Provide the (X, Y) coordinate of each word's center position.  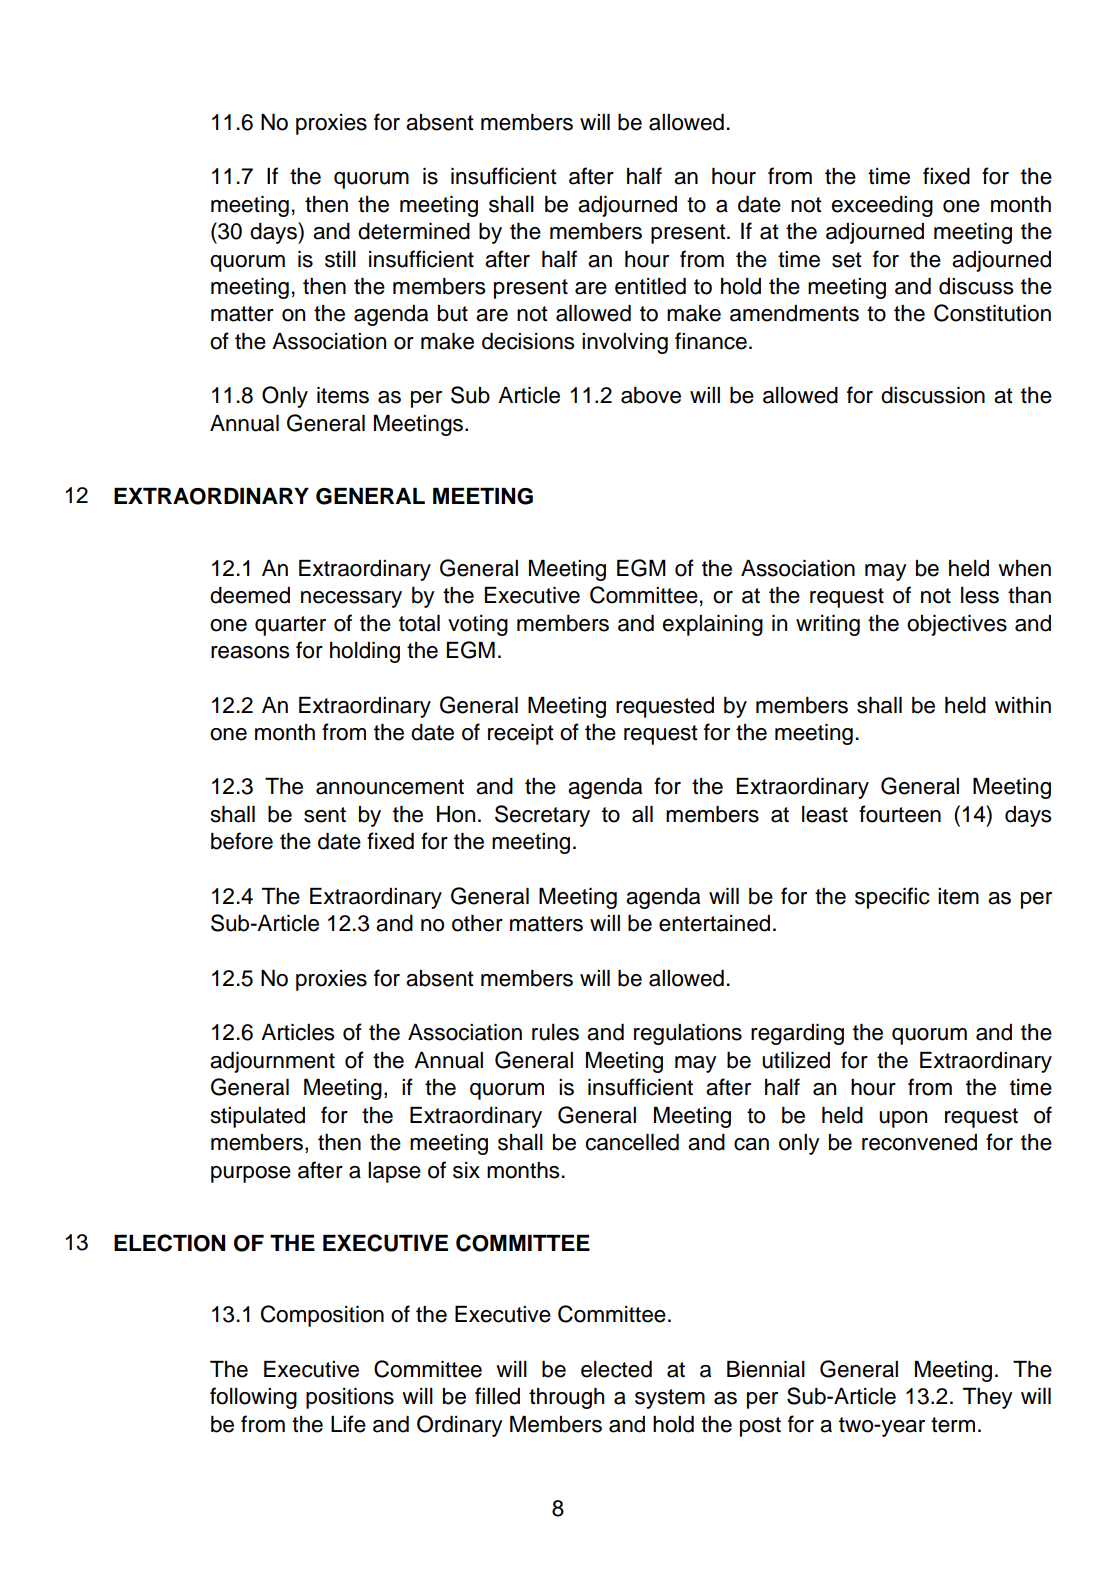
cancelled (632, 1142)
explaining (712, 625)
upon (903, 1119)
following (253, 1398)
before (242, 841)
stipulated (258, 1117)
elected (616, 1369)
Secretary (542, 816)
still (340, 259)
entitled (650, 286)
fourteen (900, 814)
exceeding (882, 206)
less (980, 595)
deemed (250, 595)
